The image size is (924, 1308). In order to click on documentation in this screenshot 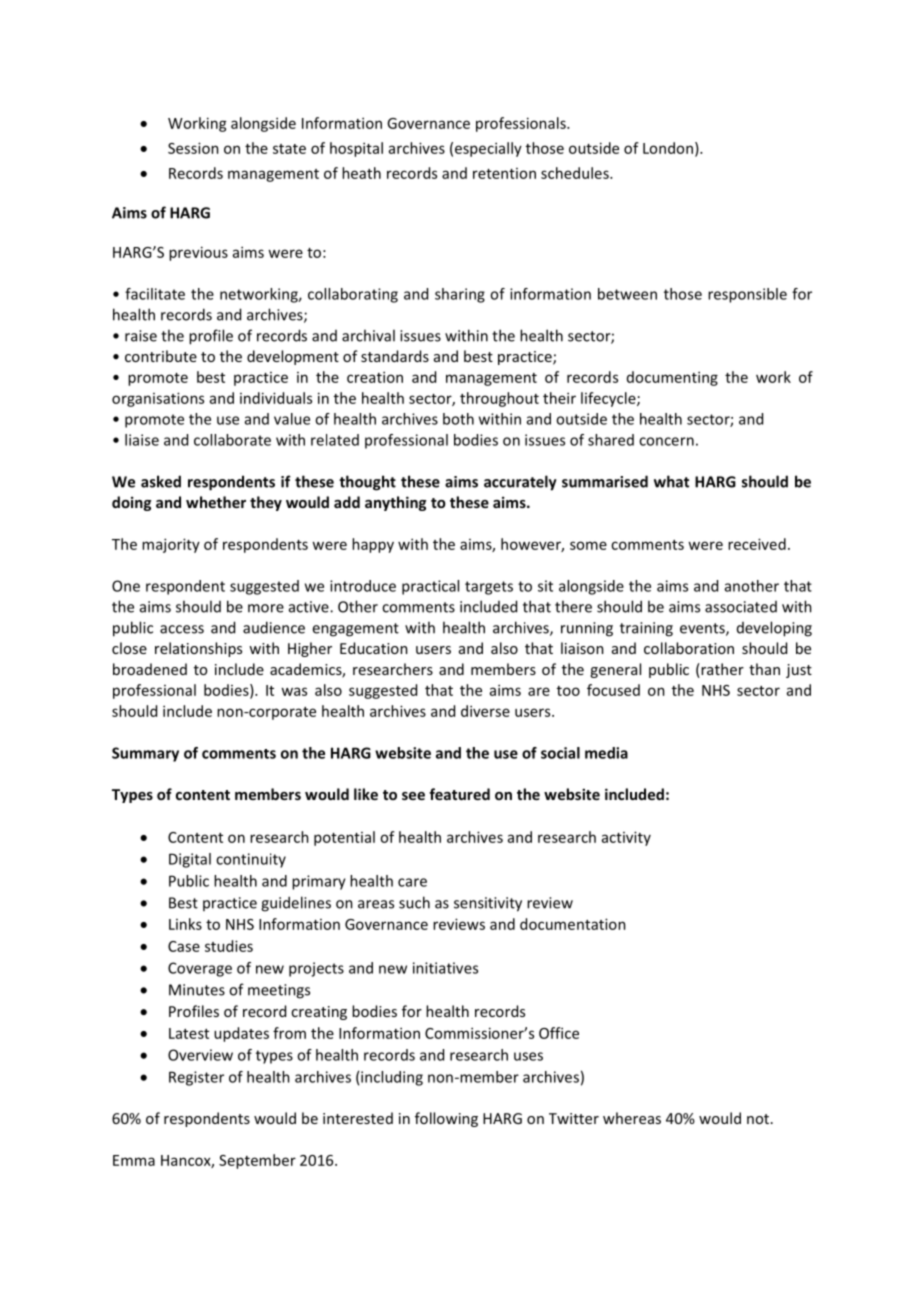, I will do `click(573, 924)`.
